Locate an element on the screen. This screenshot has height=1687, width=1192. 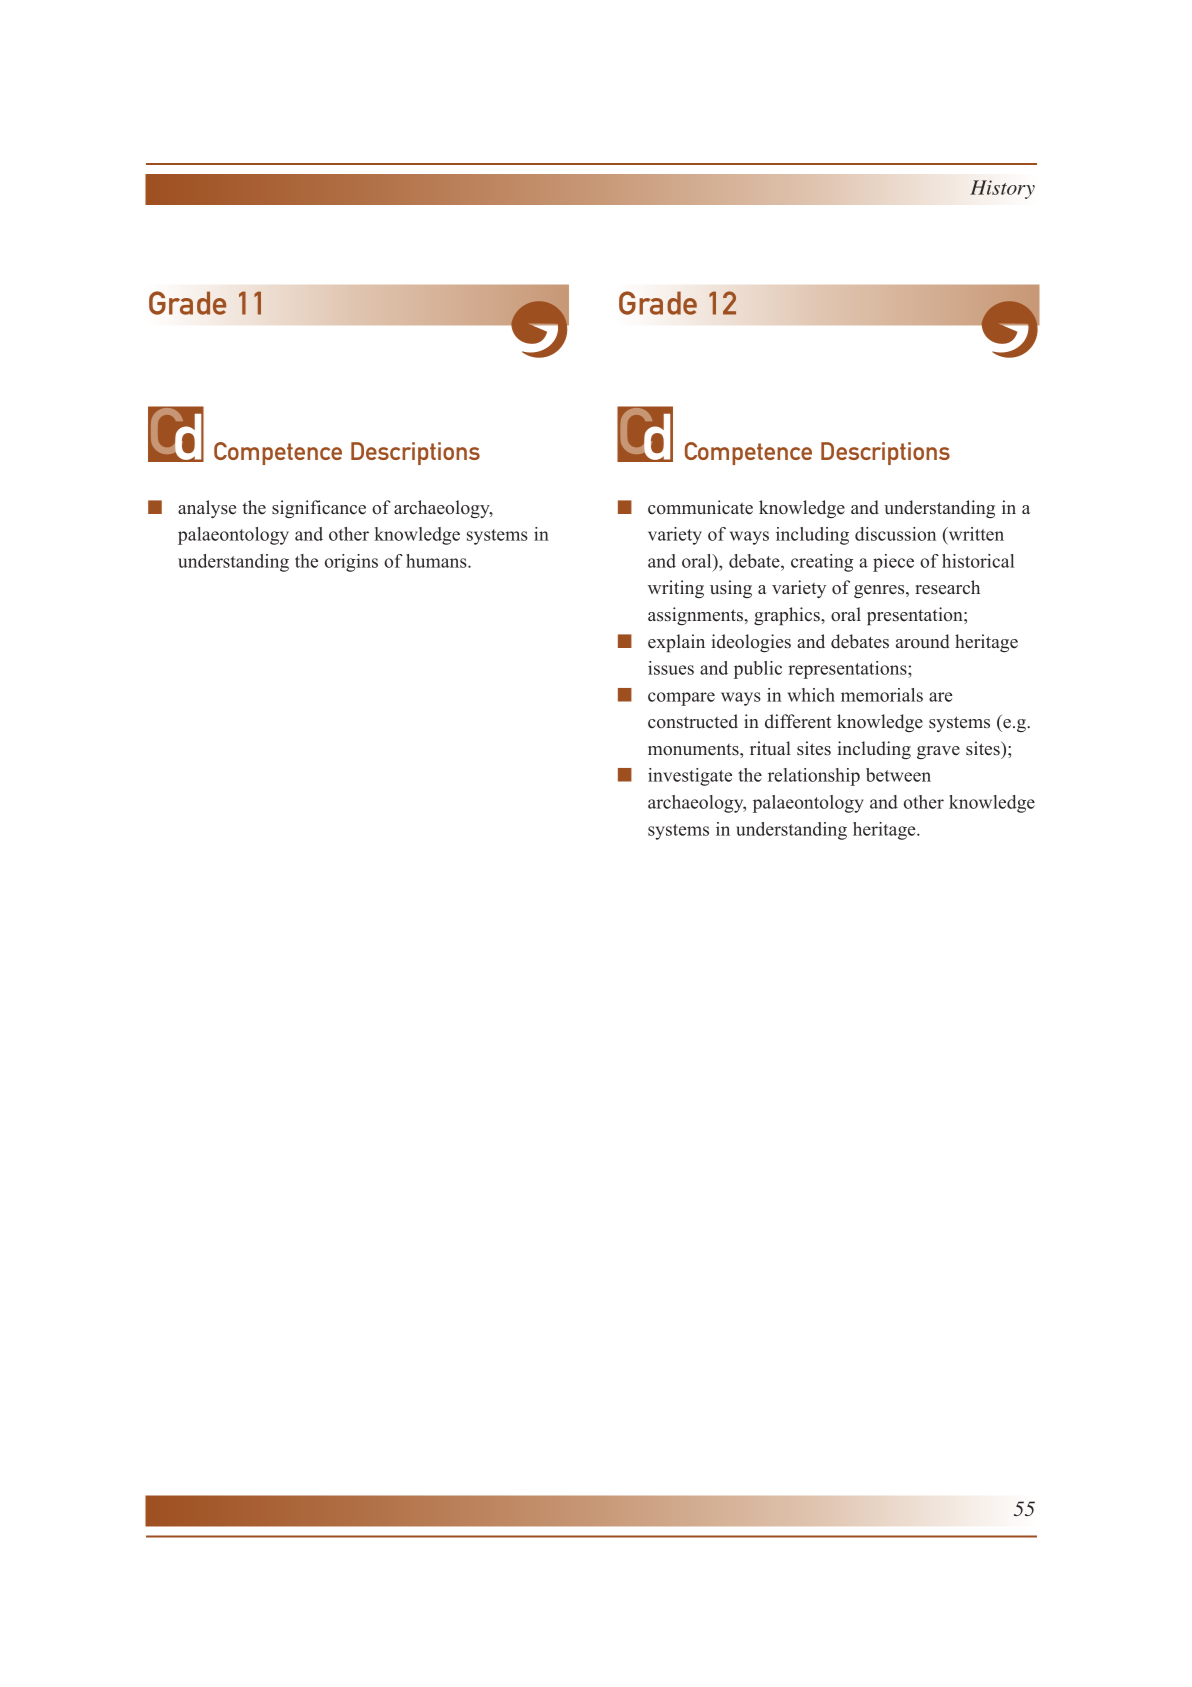
History is located at coordinates (1002, 189).
